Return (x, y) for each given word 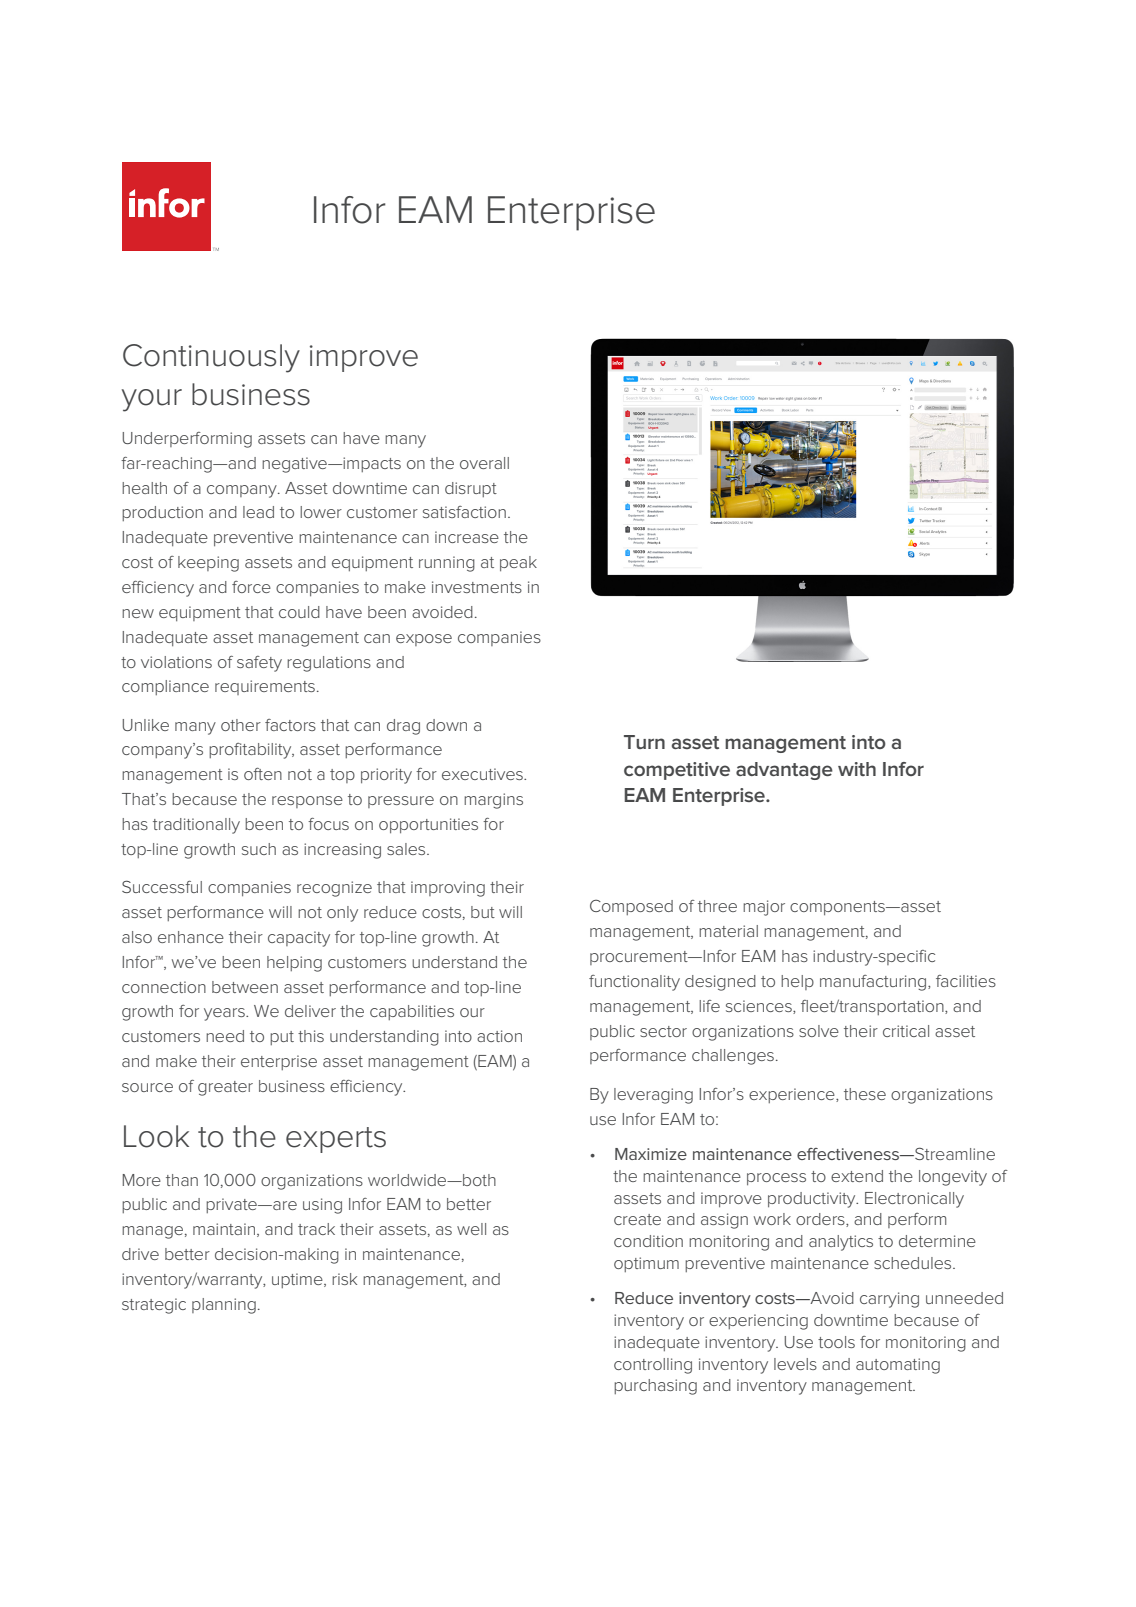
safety (259, 664)
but (483, 912)
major (764, 908)
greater (225, 1088)
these (865, 1094)
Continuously (211, 358)
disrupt (471, 489)
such (259, 849)
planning (224, 1306)
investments (477, 587)
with (857, 769)
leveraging (653, 1096)
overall (484, 463)
